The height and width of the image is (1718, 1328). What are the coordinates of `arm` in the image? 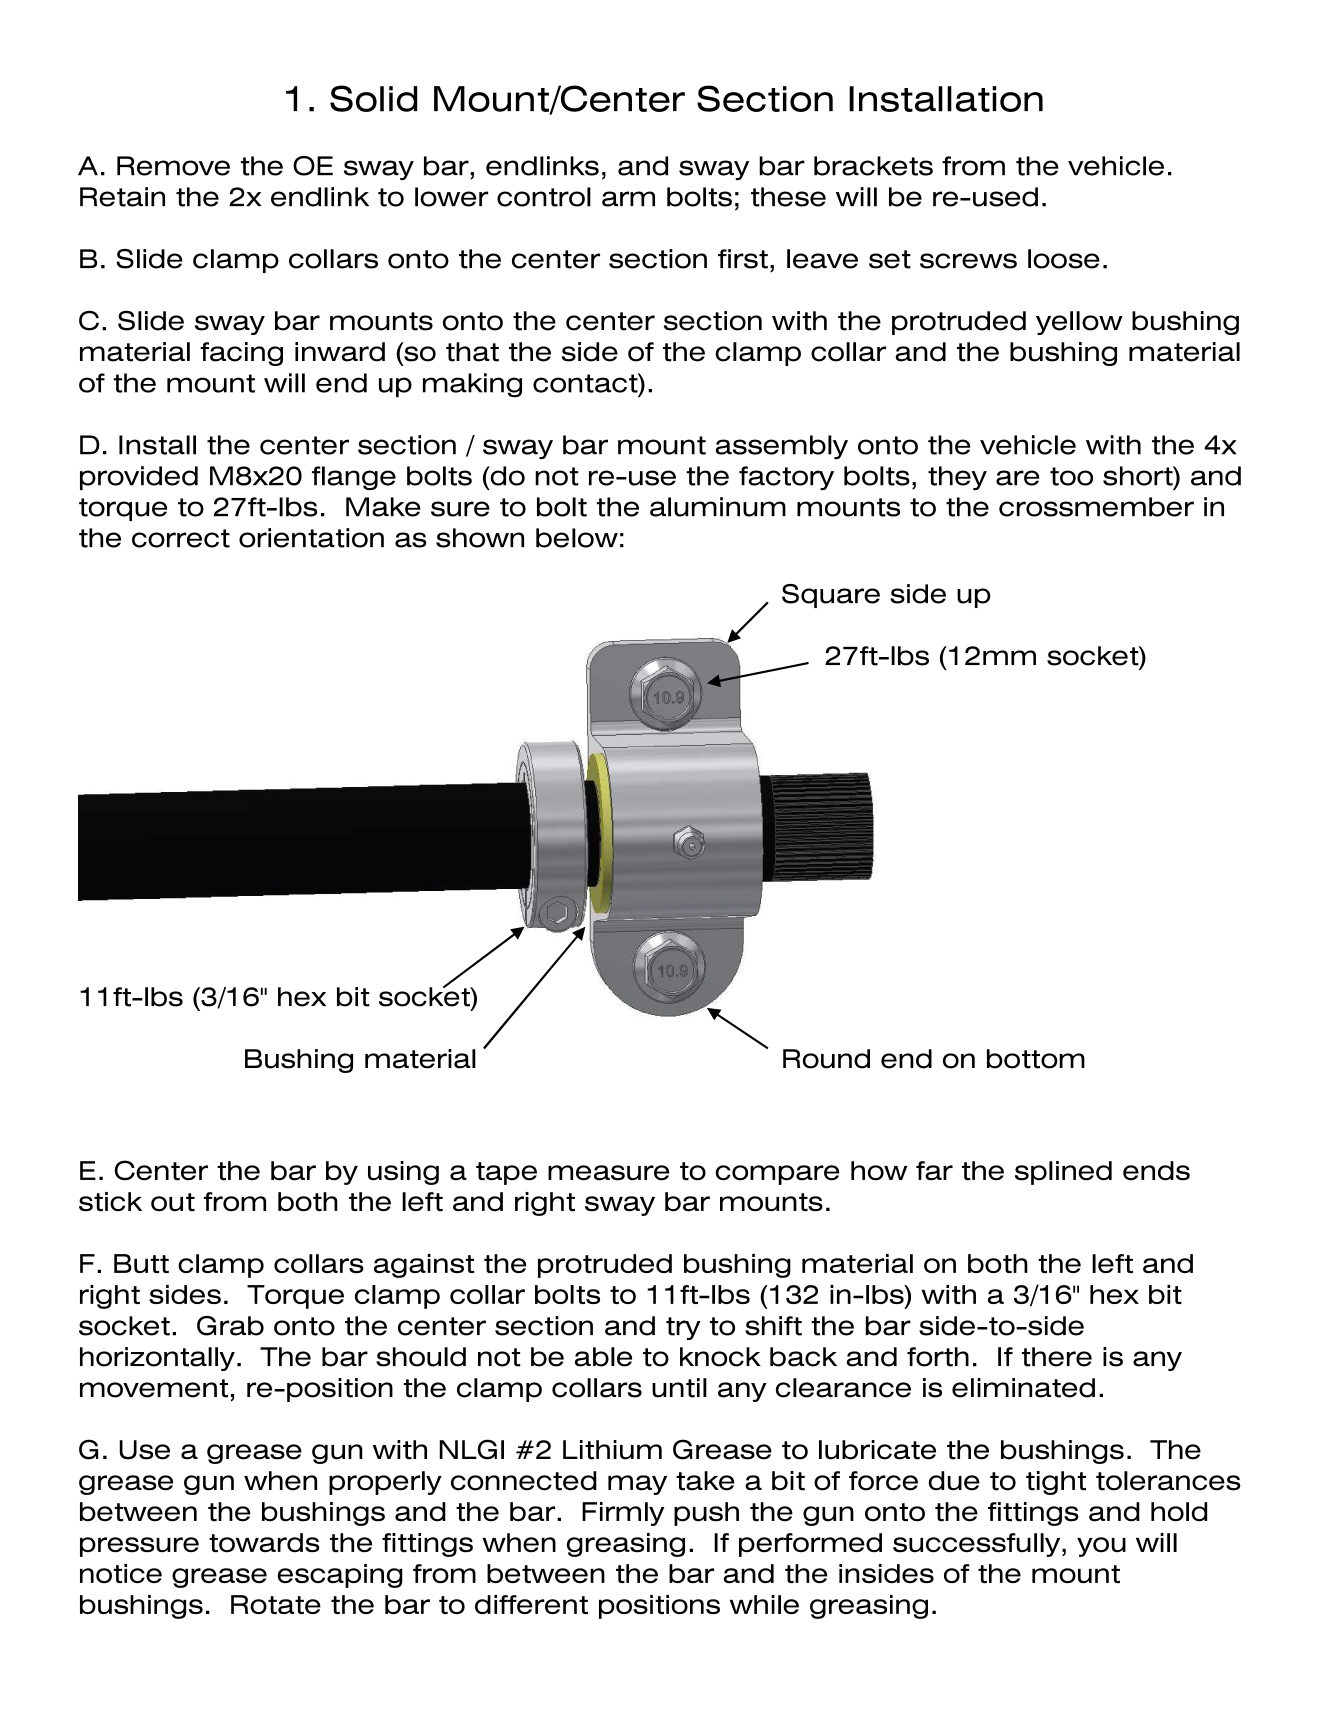 It's located at (628, 199).
